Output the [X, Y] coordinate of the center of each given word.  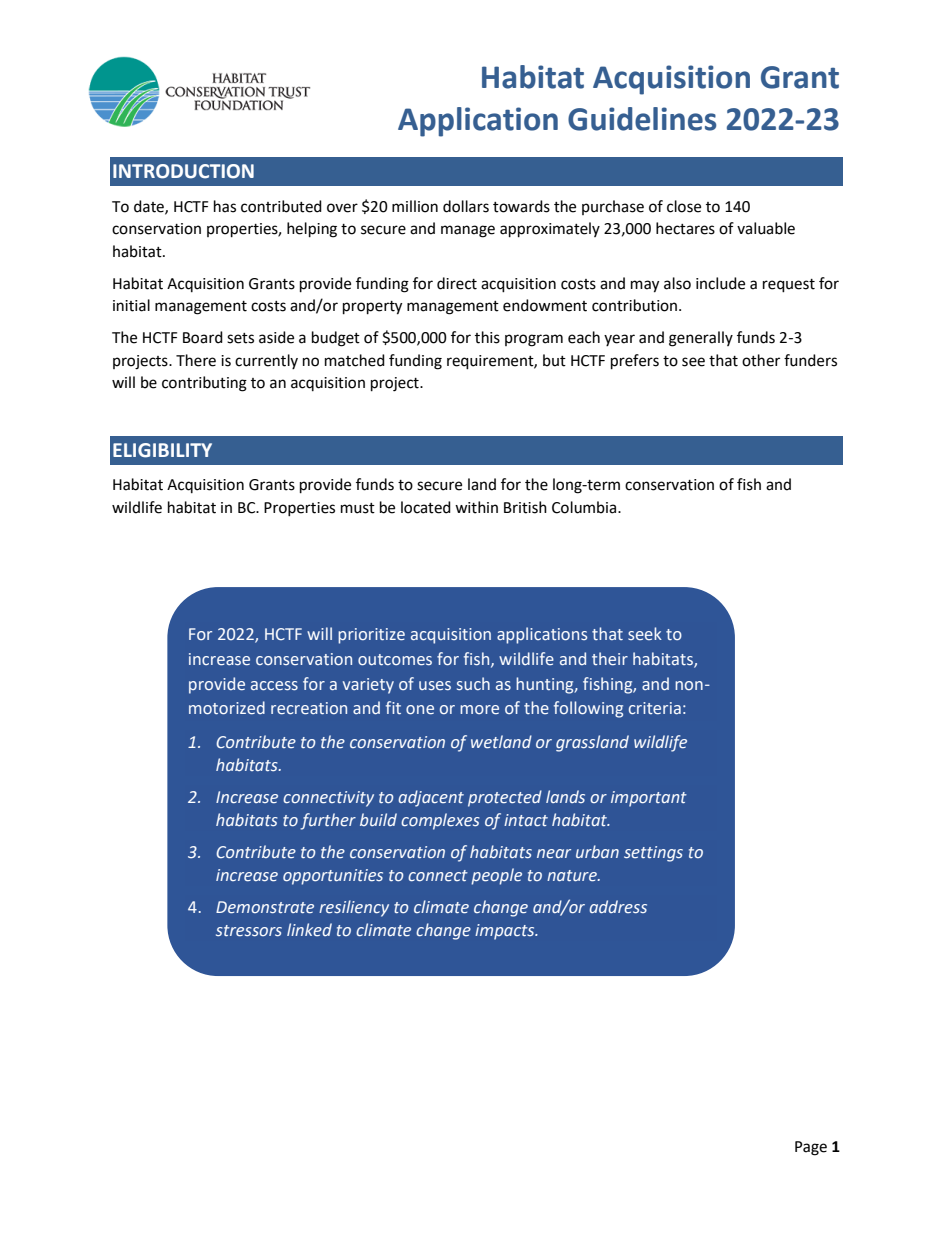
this [487, 337]
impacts [506, 932]
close [684, 206]
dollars [466, 206]
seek [645, 633]
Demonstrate [265, 907]
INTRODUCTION [183, 171]
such [473, 683]
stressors [249, 931]
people [496, 876]
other [761, 360]
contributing [204, 384]
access [274, 685]
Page [811, 1148]
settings [653, 854]
